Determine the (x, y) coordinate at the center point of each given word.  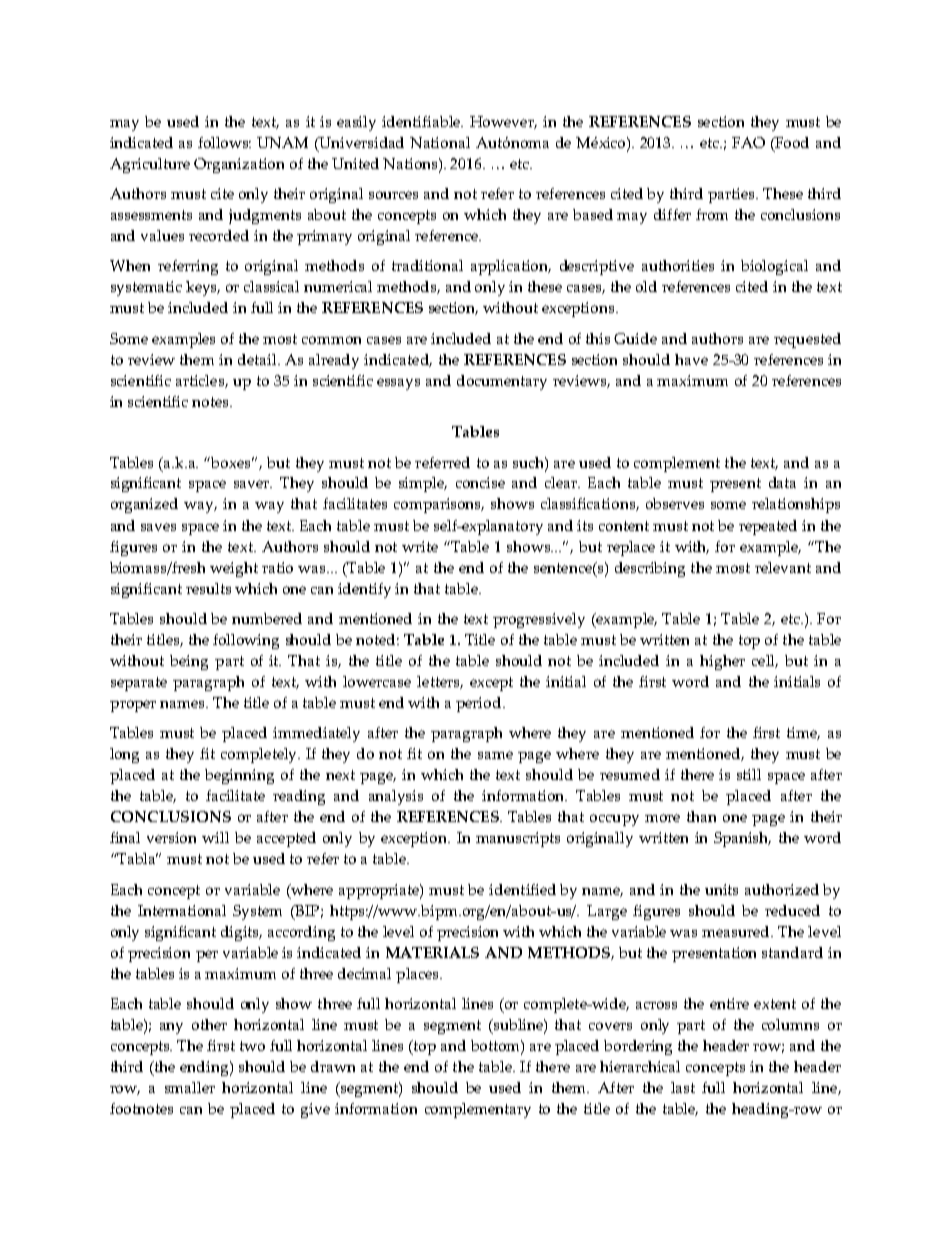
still (749, 774)
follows (224, 142)
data (782, 482)
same (495, 755)
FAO (748, 142)
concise (480, 482)
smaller (190, 1087)
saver (253, 484)
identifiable (422, 121)
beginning (239, 776)
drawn (333, 1066)
